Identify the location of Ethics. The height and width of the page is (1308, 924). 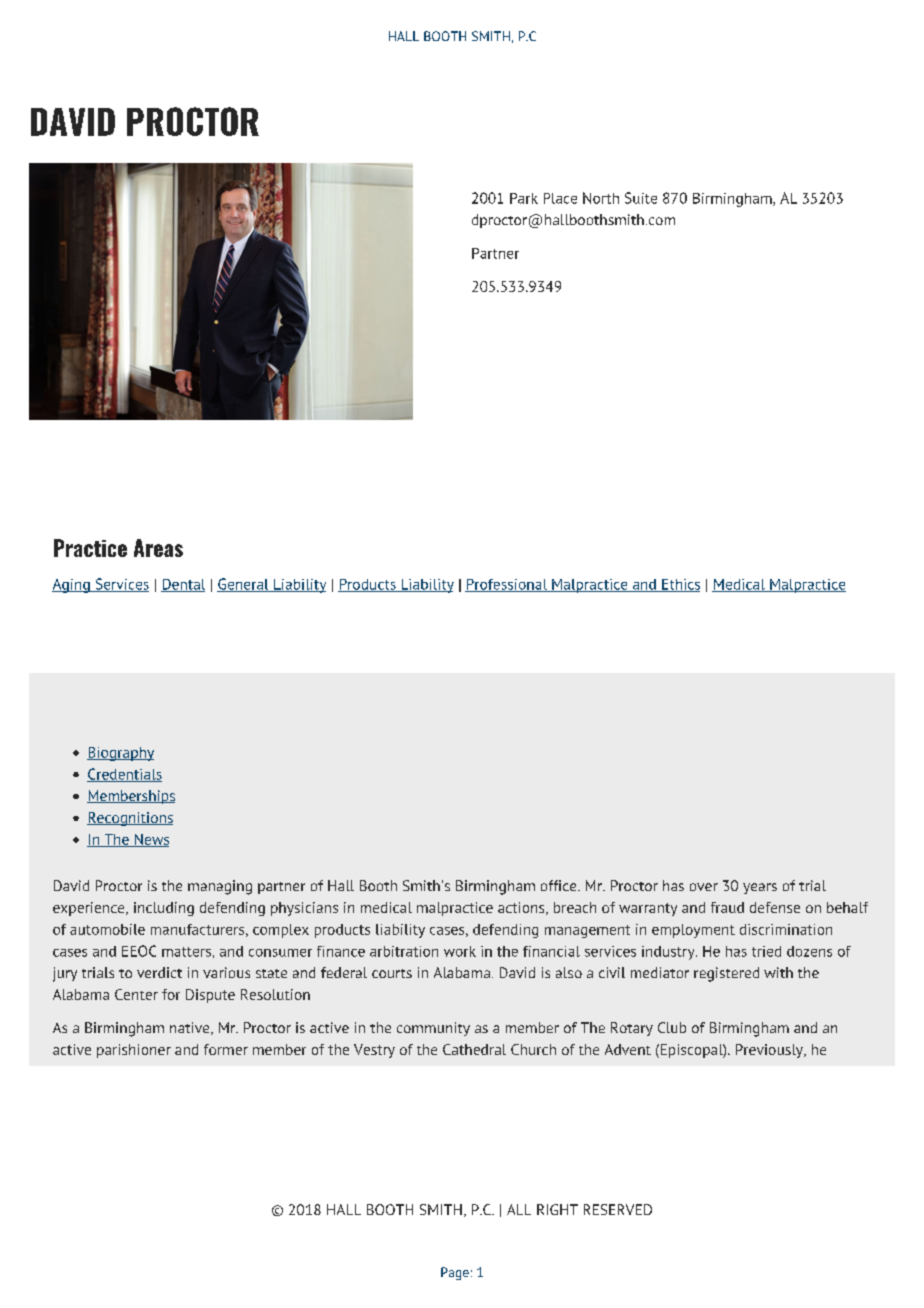
(680, 585).
